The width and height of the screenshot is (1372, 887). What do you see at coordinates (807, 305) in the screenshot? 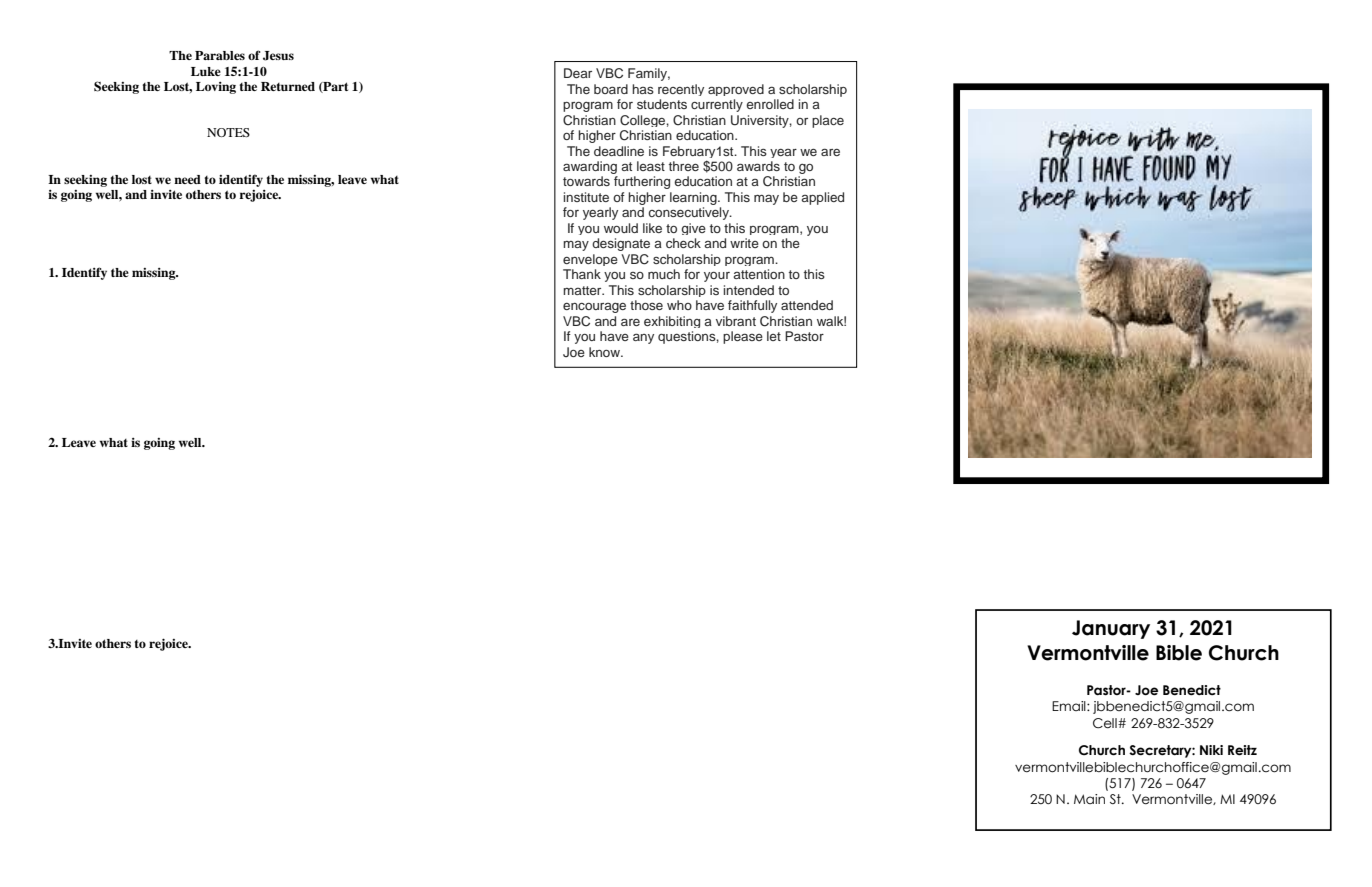
I see `attended` at bounding box center [807, 305].
